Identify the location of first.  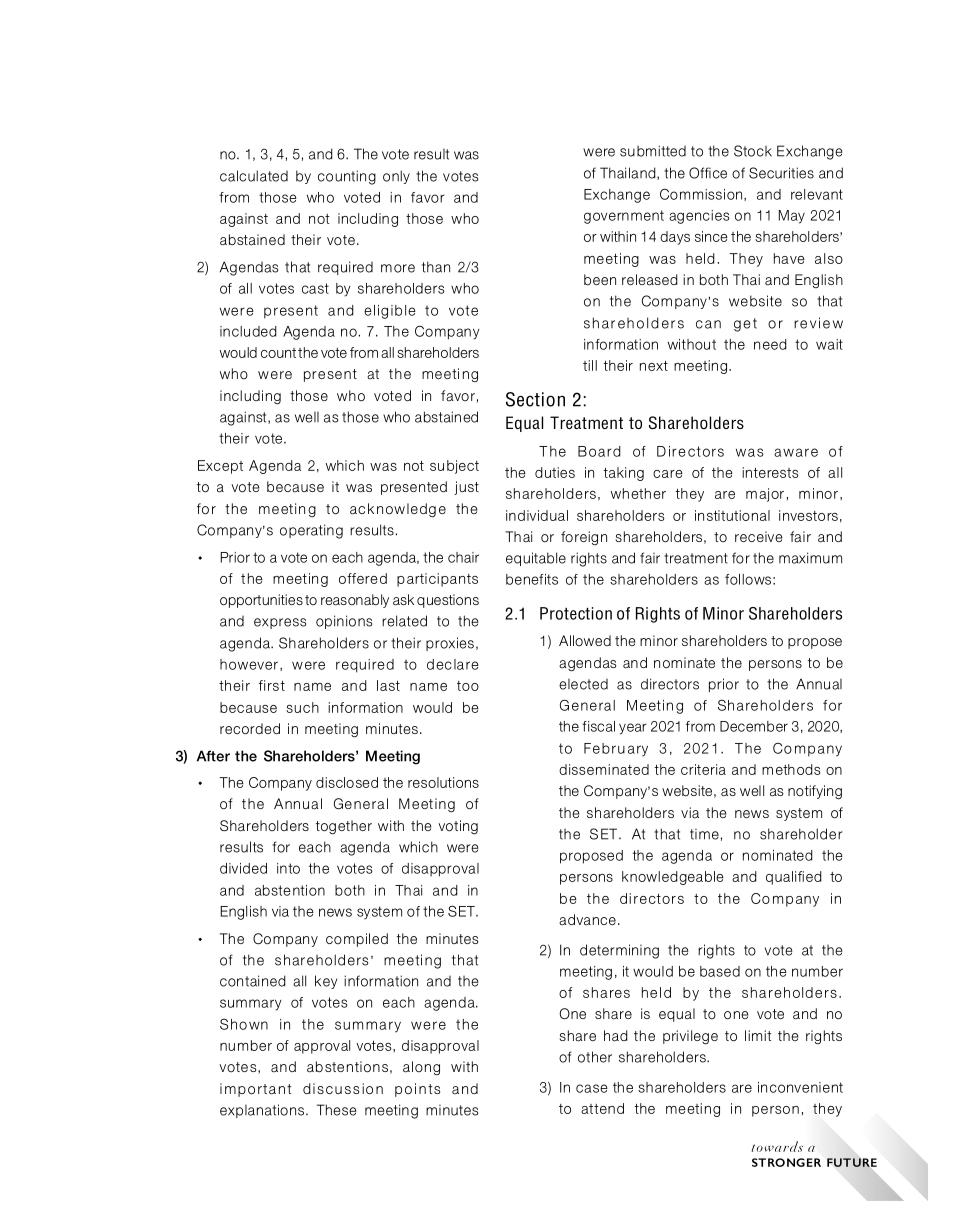
(272, 685).
